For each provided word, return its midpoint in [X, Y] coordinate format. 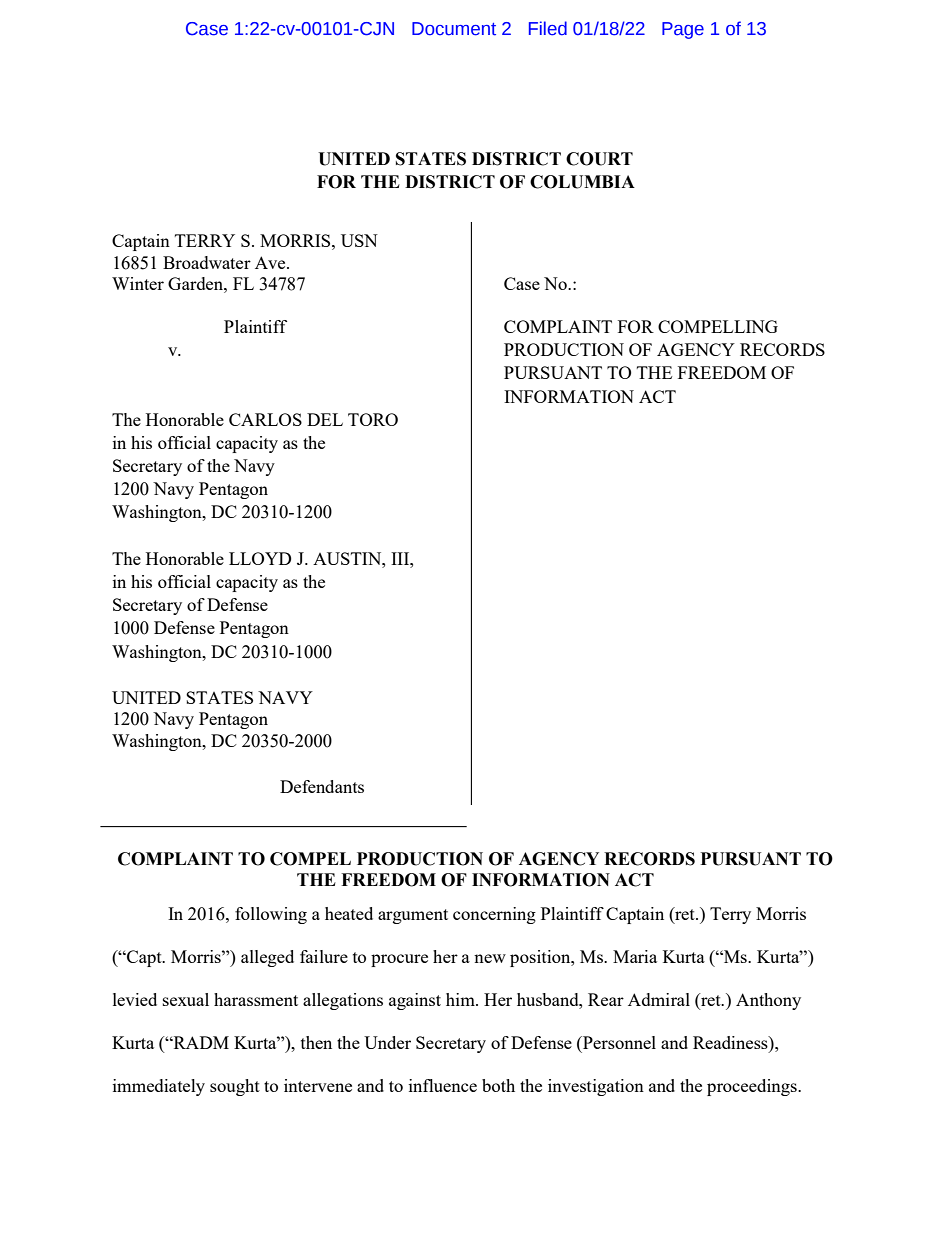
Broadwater [207, 262]
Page [683, 30]
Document [454, 29]
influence [443, 1085]
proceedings [753, 1087]
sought [235, 1087]
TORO [373, 419]
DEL [325, 419]
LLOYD [260, 558]
